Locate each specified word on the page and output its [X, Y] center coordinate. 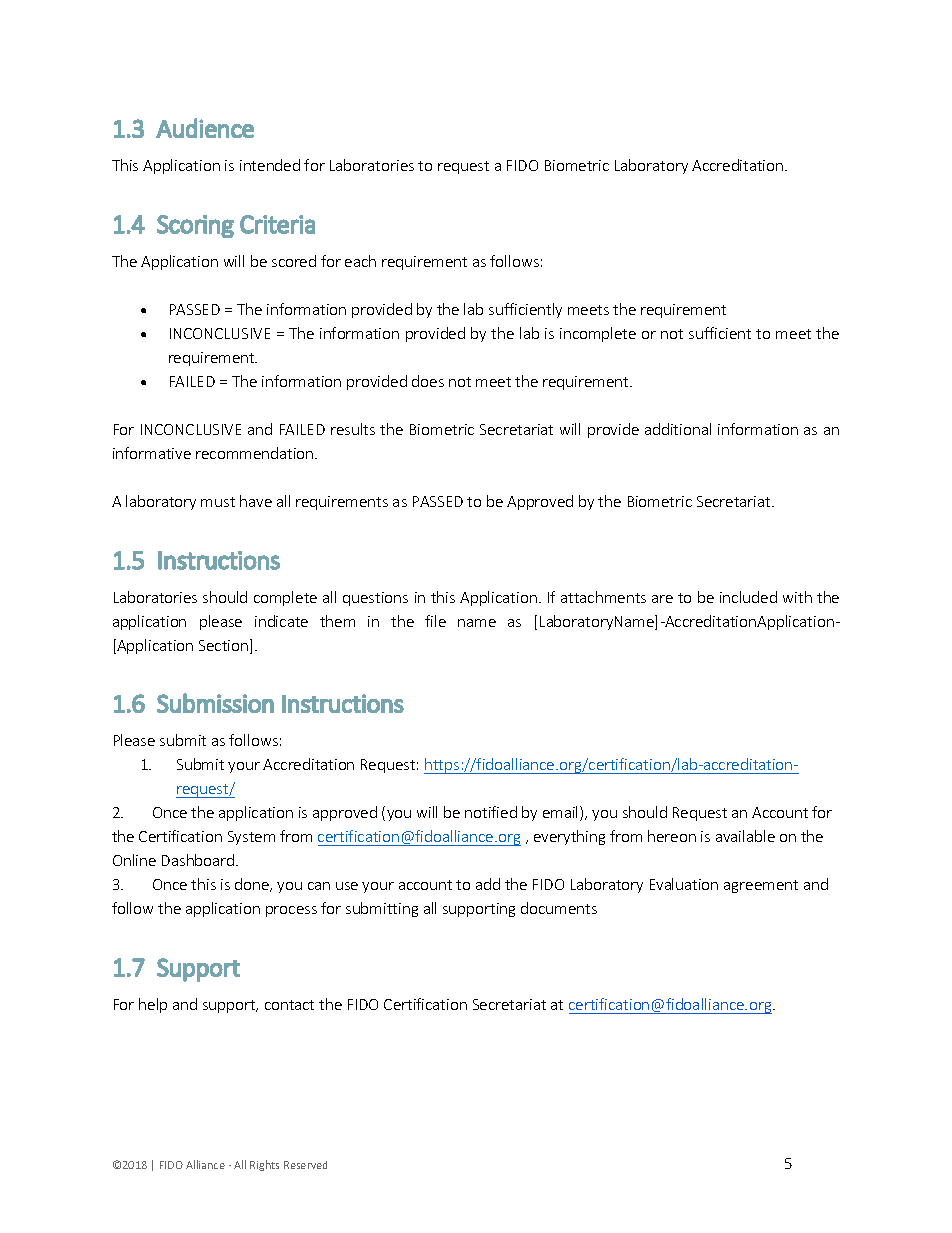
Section [223, 645]
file [435, 621]
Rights [264, 1165]
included [748, 597]
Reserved [305, 1165]
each [360, 261]
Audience [205, 128]
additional [678, 429]
